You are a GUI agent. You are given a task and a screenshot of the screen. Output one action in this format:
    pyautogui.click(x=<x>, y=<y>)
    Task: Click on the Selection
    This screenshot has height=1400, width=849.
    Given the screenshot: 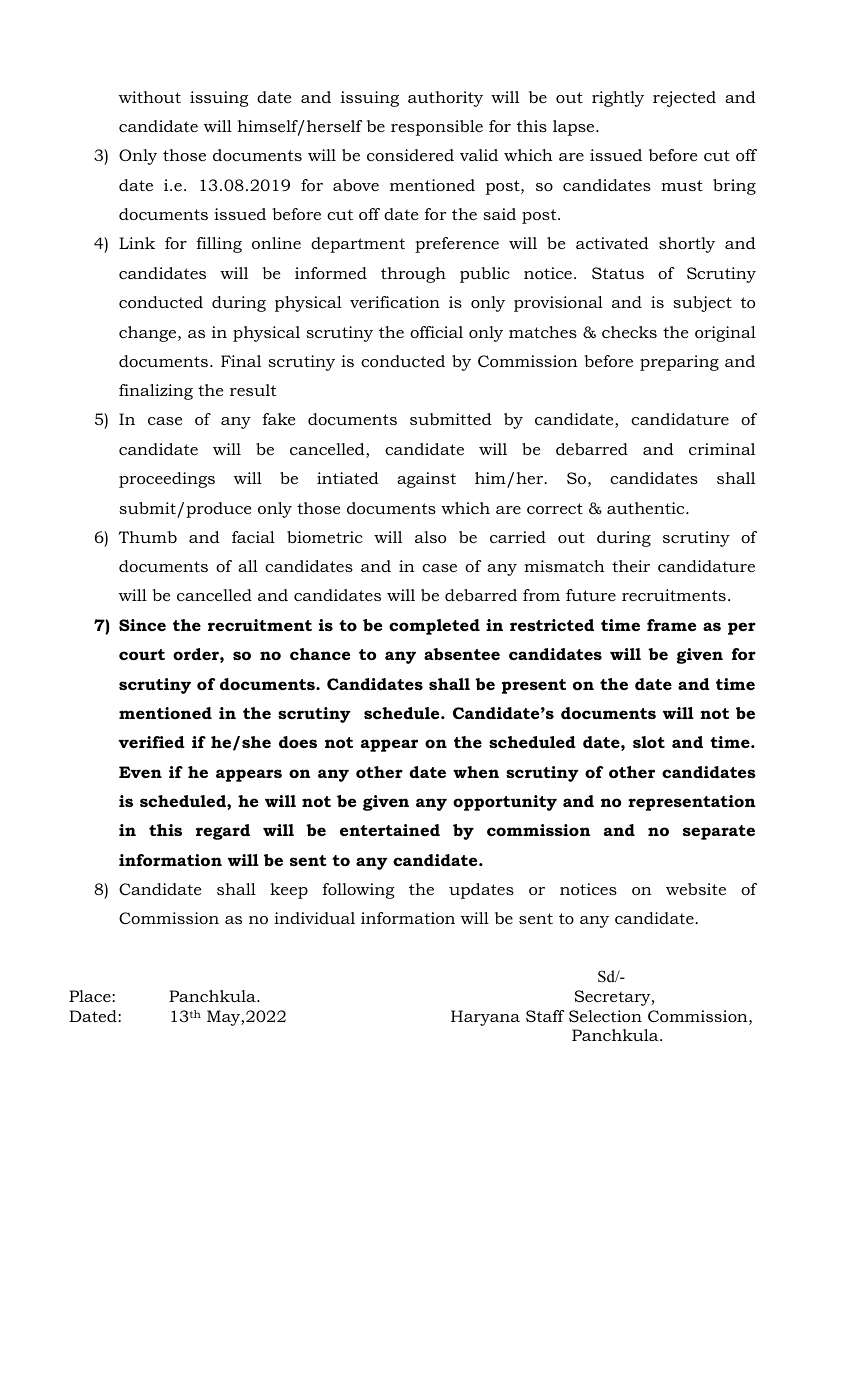 What is the action you would take?
    pyautogui.click(x=605, y=1016)
